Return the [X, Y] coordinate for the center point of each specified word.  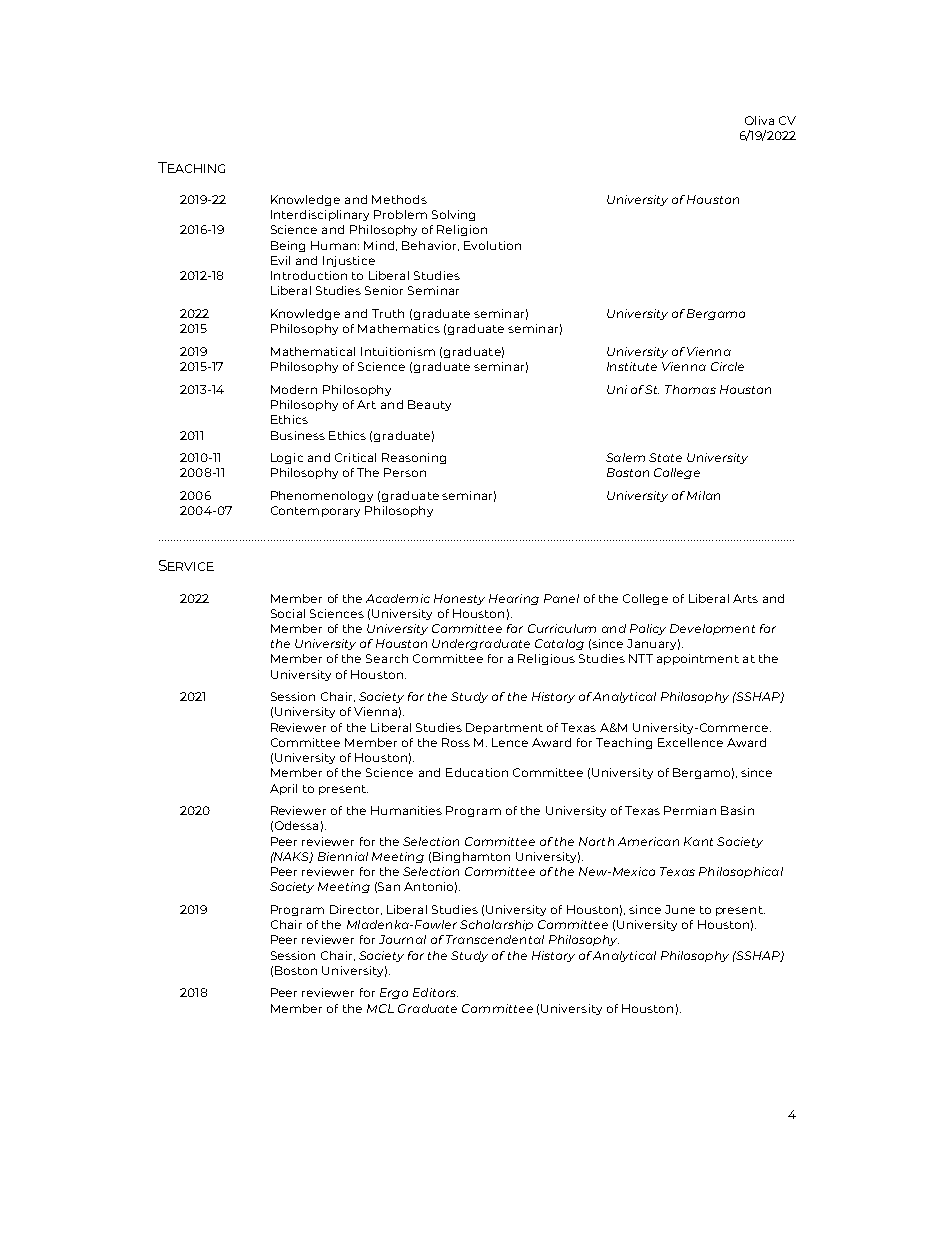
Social [288, 613]
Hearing [514, 599]
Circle [727, 366]
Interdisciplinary [320, 215]
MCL [380, 1008]
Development [712, 629]
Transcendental [495, 939]
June [680, 909]
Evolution [492, 245]
